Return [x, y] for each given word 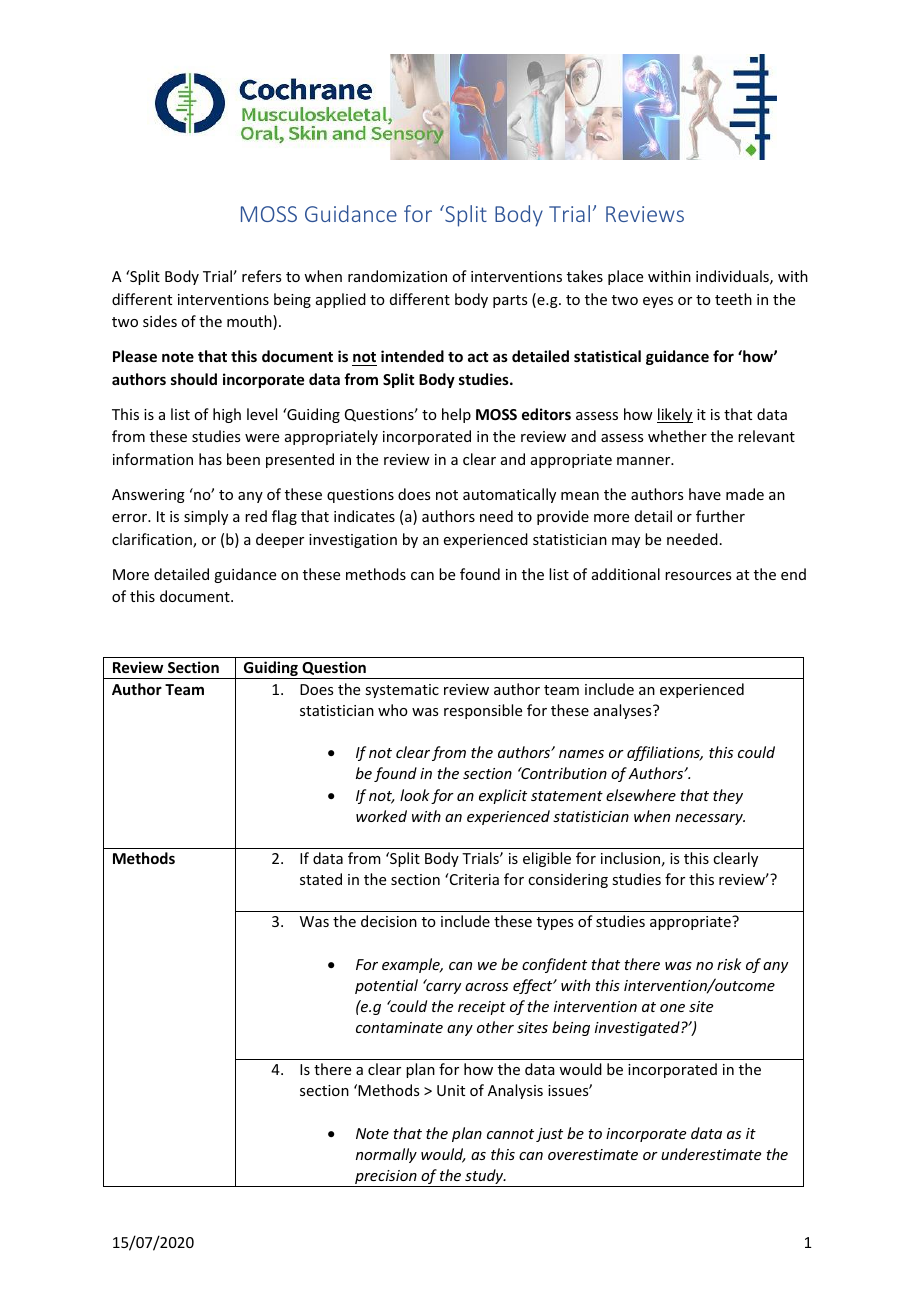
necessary [710, 819]
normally [386, 1155]
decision [389, 921]
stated [321, 879]
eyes [658, 302]
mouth [250, 322]
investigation [353, 541]
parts [510, 301]
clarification [153, 540]
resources [698, 576]
